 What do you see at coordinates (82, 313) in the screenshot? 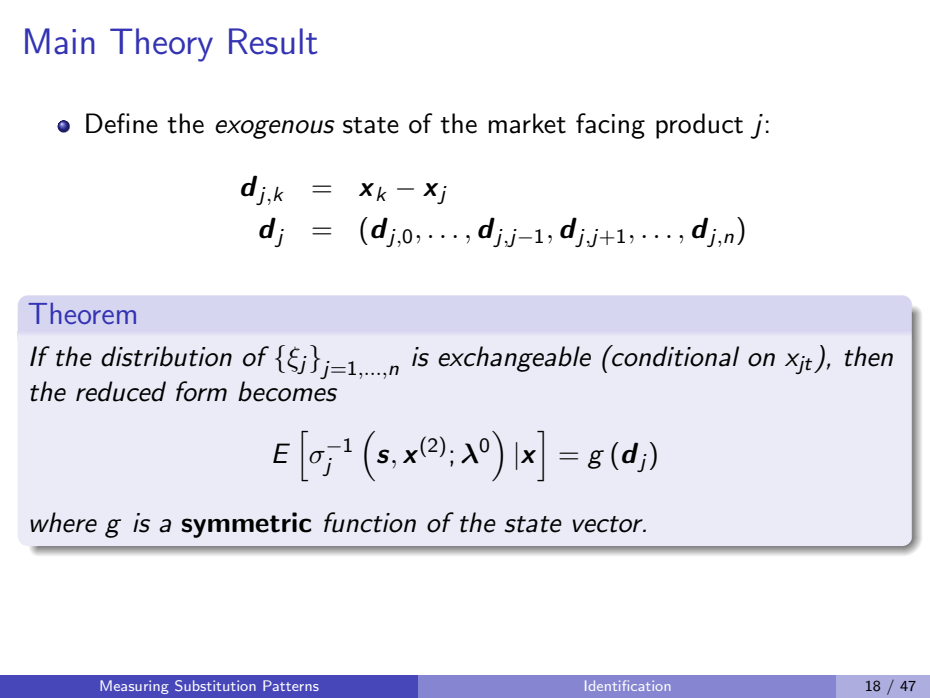
I see `Theorem` at bounding box center [82, 313].
